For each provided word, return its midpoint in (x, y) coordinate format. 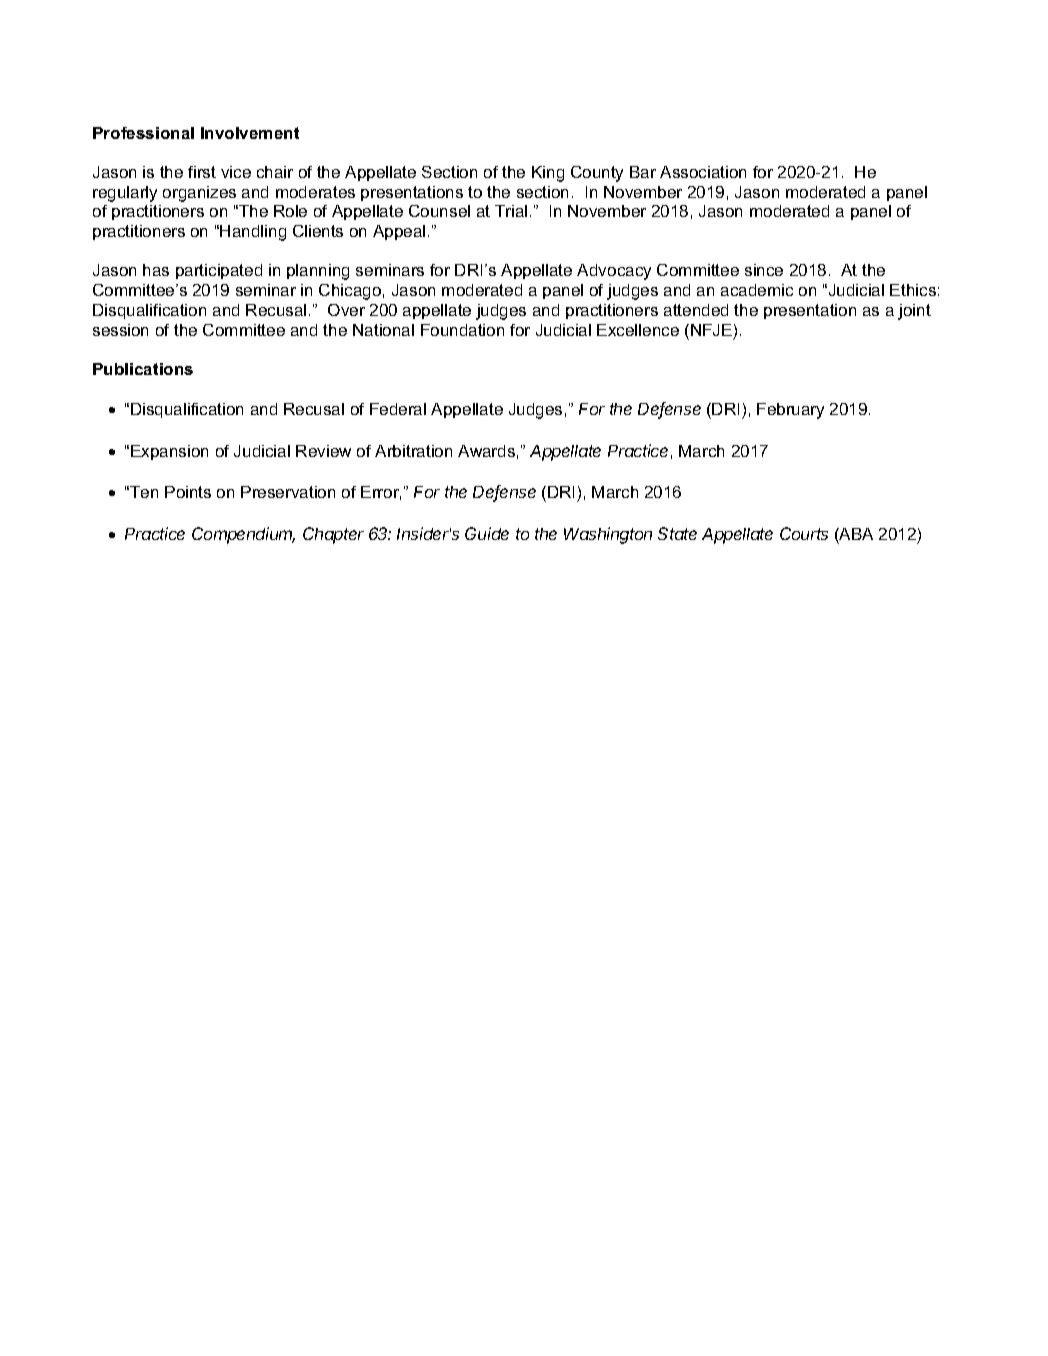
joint (914, 312)
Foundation (462, 330)
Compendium (243, 535)
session (120, 330)
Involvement (250, 133)
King (548, 174)
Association (703, 172)
